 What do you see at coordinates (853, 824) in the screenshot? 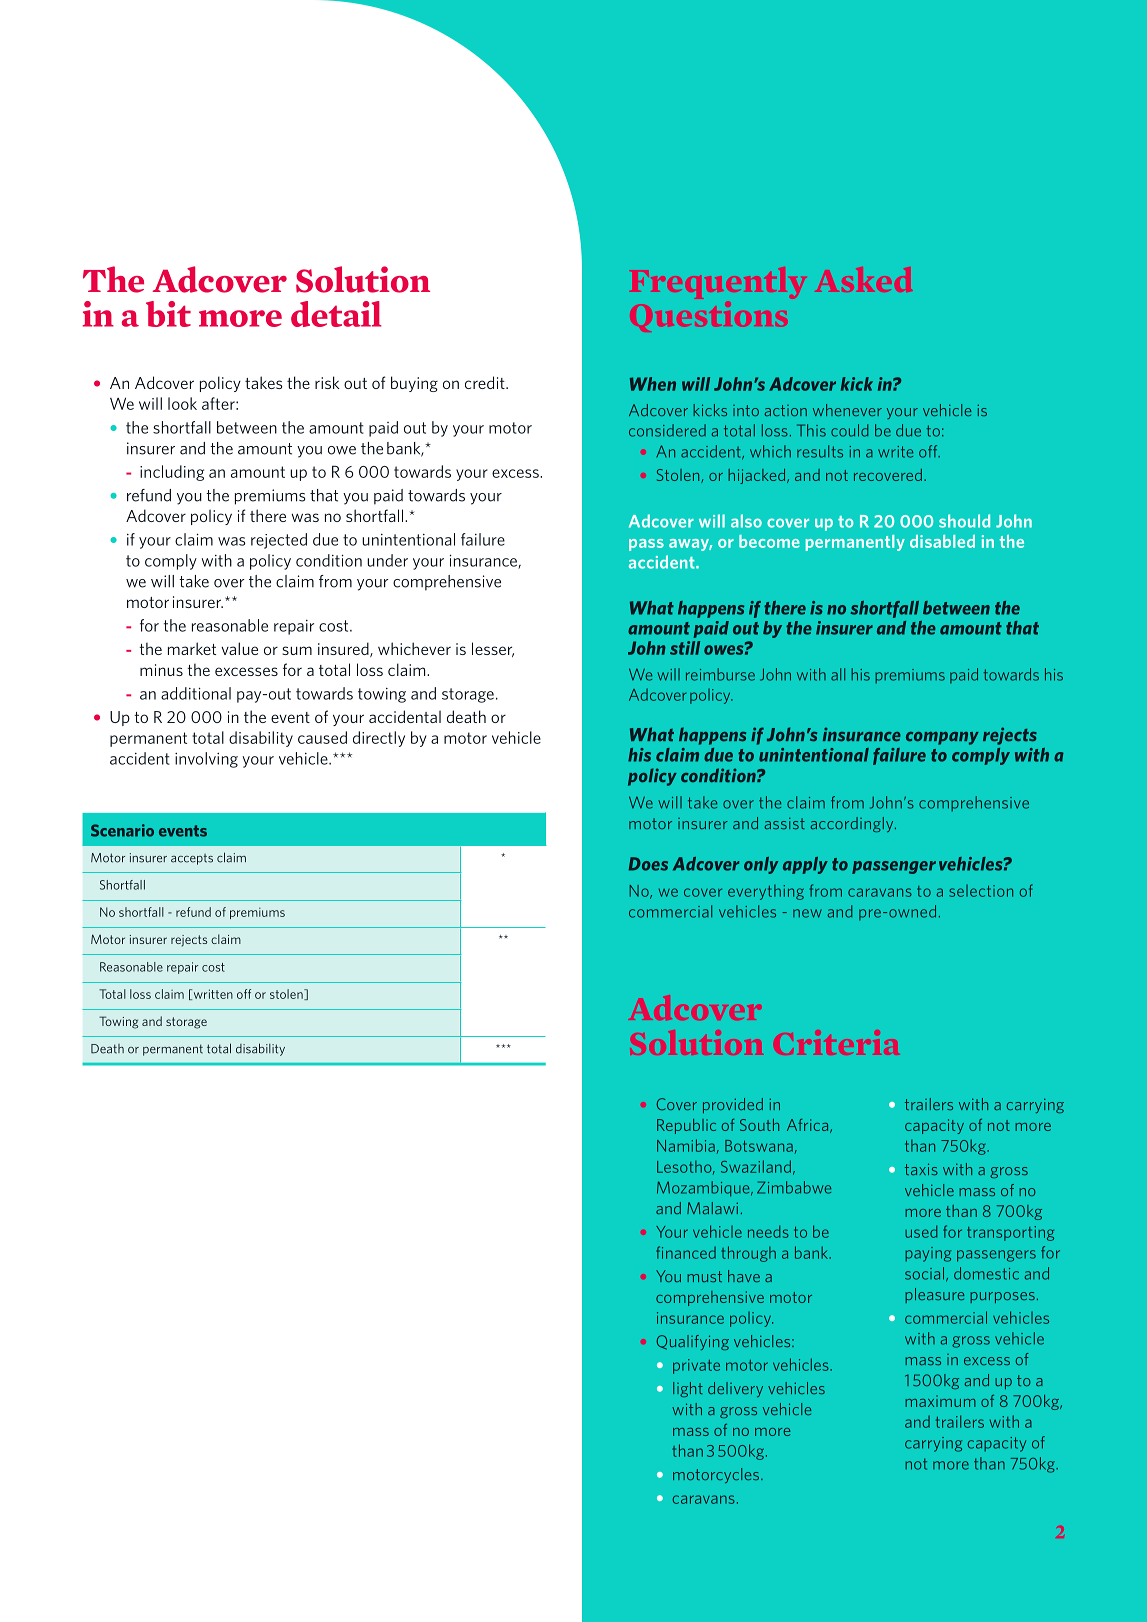
I see `accordingly` at bounding box center [853, 824].
